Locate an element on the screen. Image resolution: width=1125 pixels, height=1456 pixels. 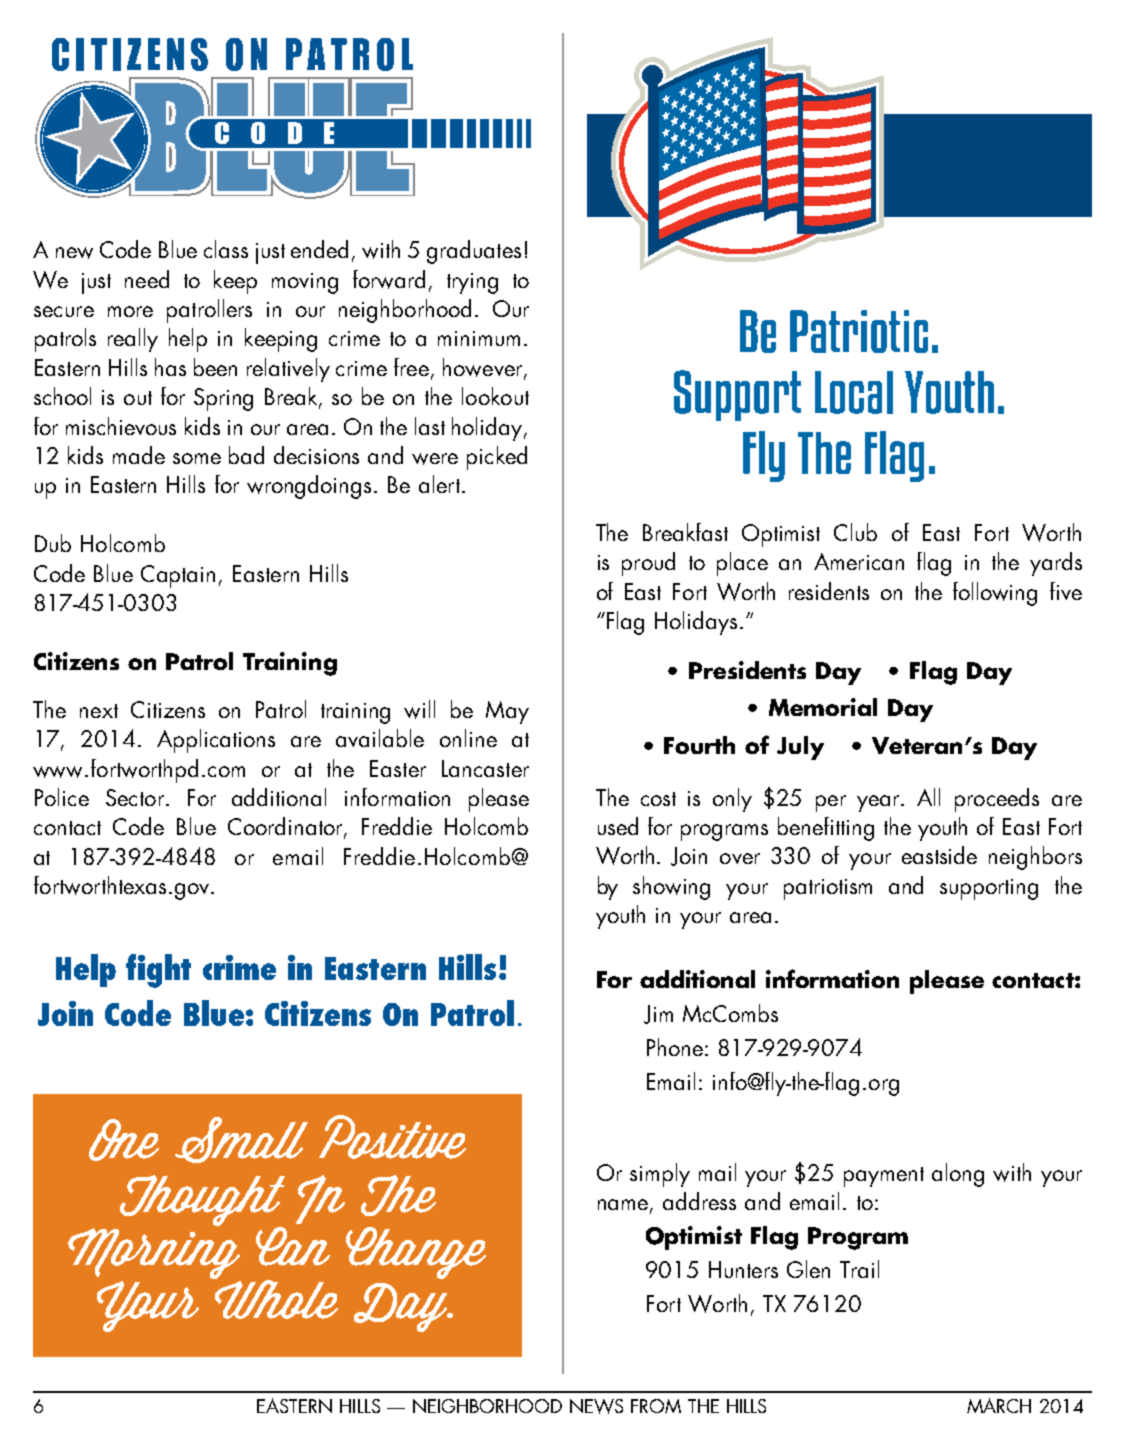
need is located at coordinates (147, 279).
